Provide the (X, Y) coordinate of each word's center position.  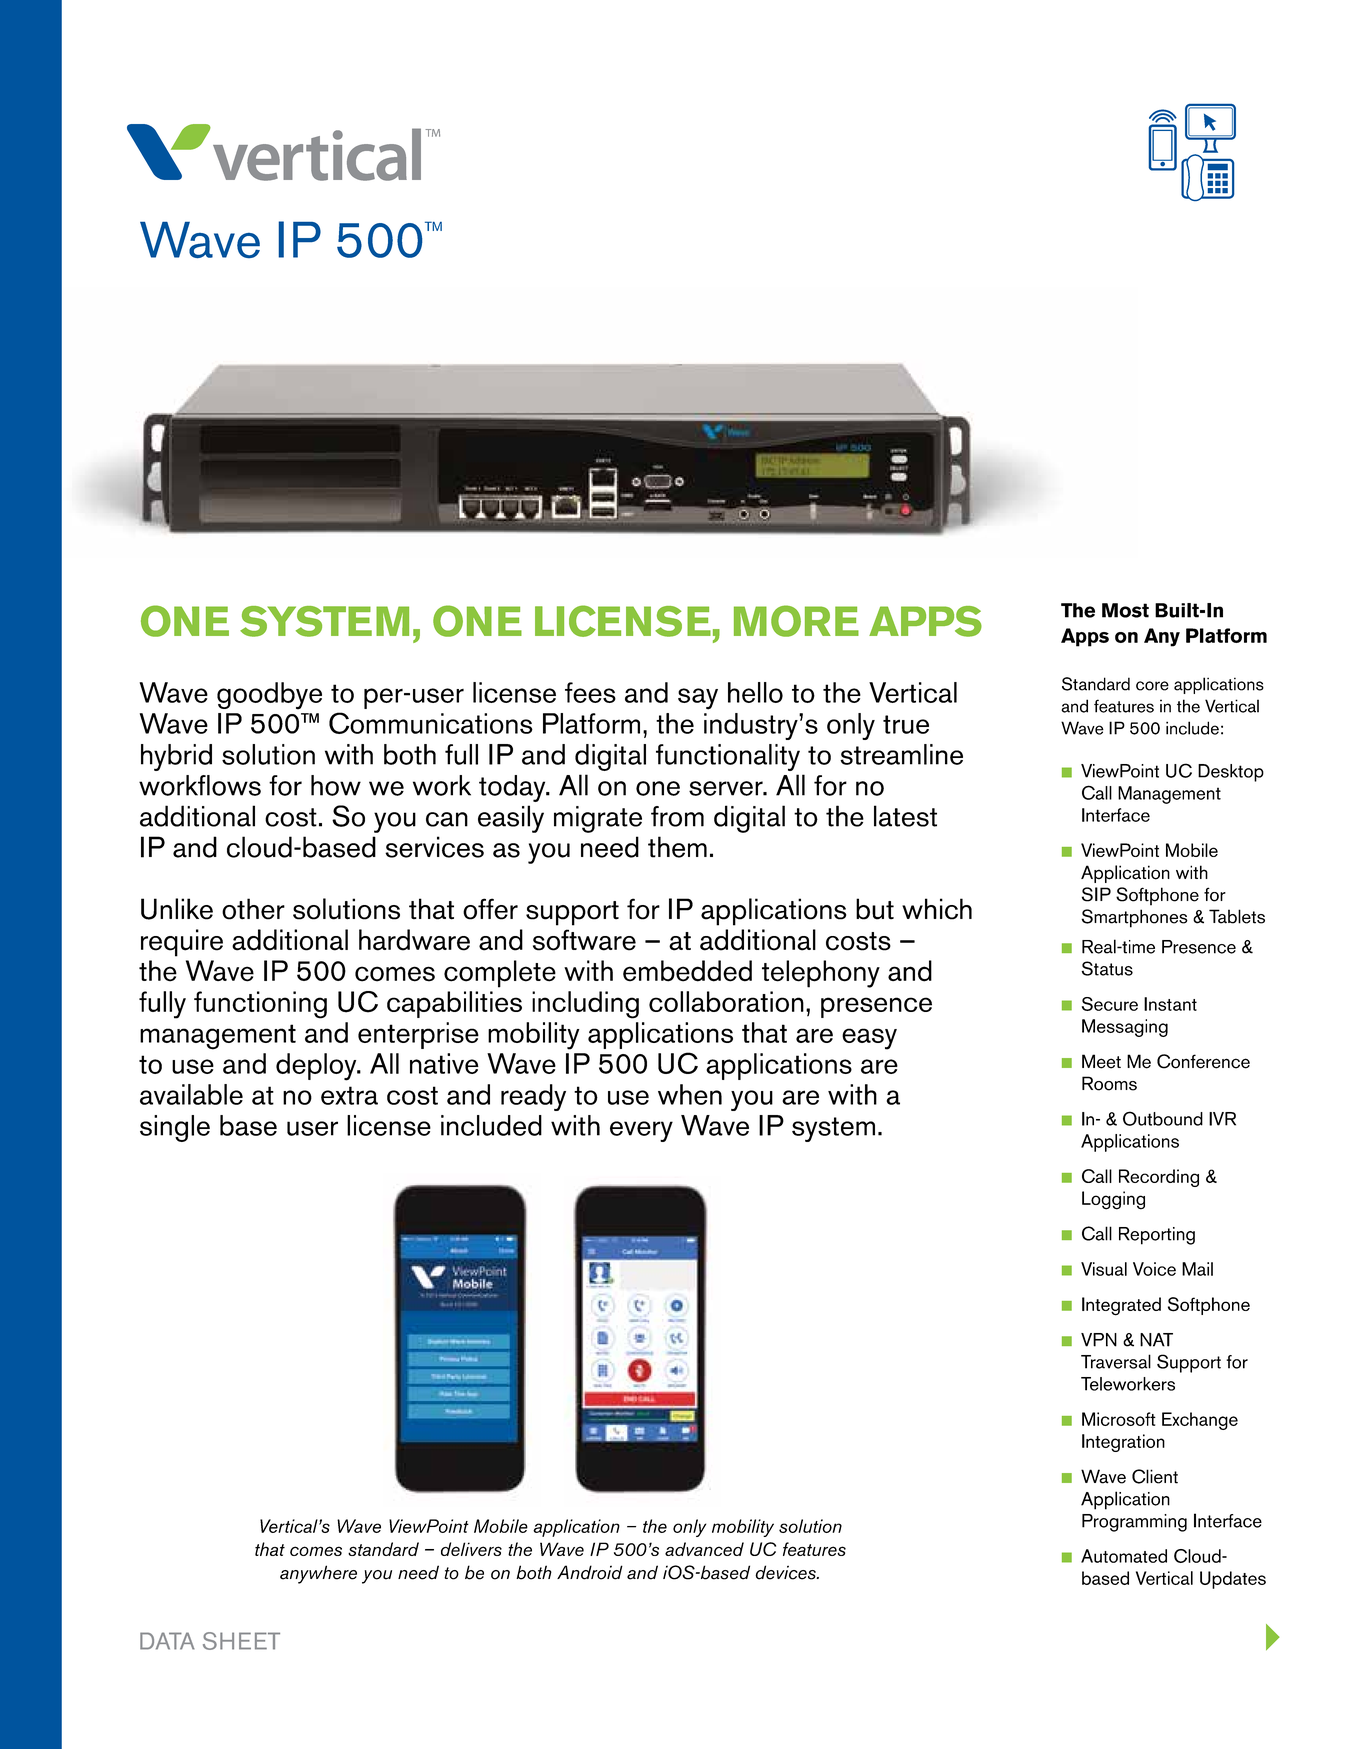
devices (786, 1572)
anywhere (318, 1574)
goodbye (269, 696)
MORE (796, 621)
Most (1125, 610)
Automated (1124, 1556)
